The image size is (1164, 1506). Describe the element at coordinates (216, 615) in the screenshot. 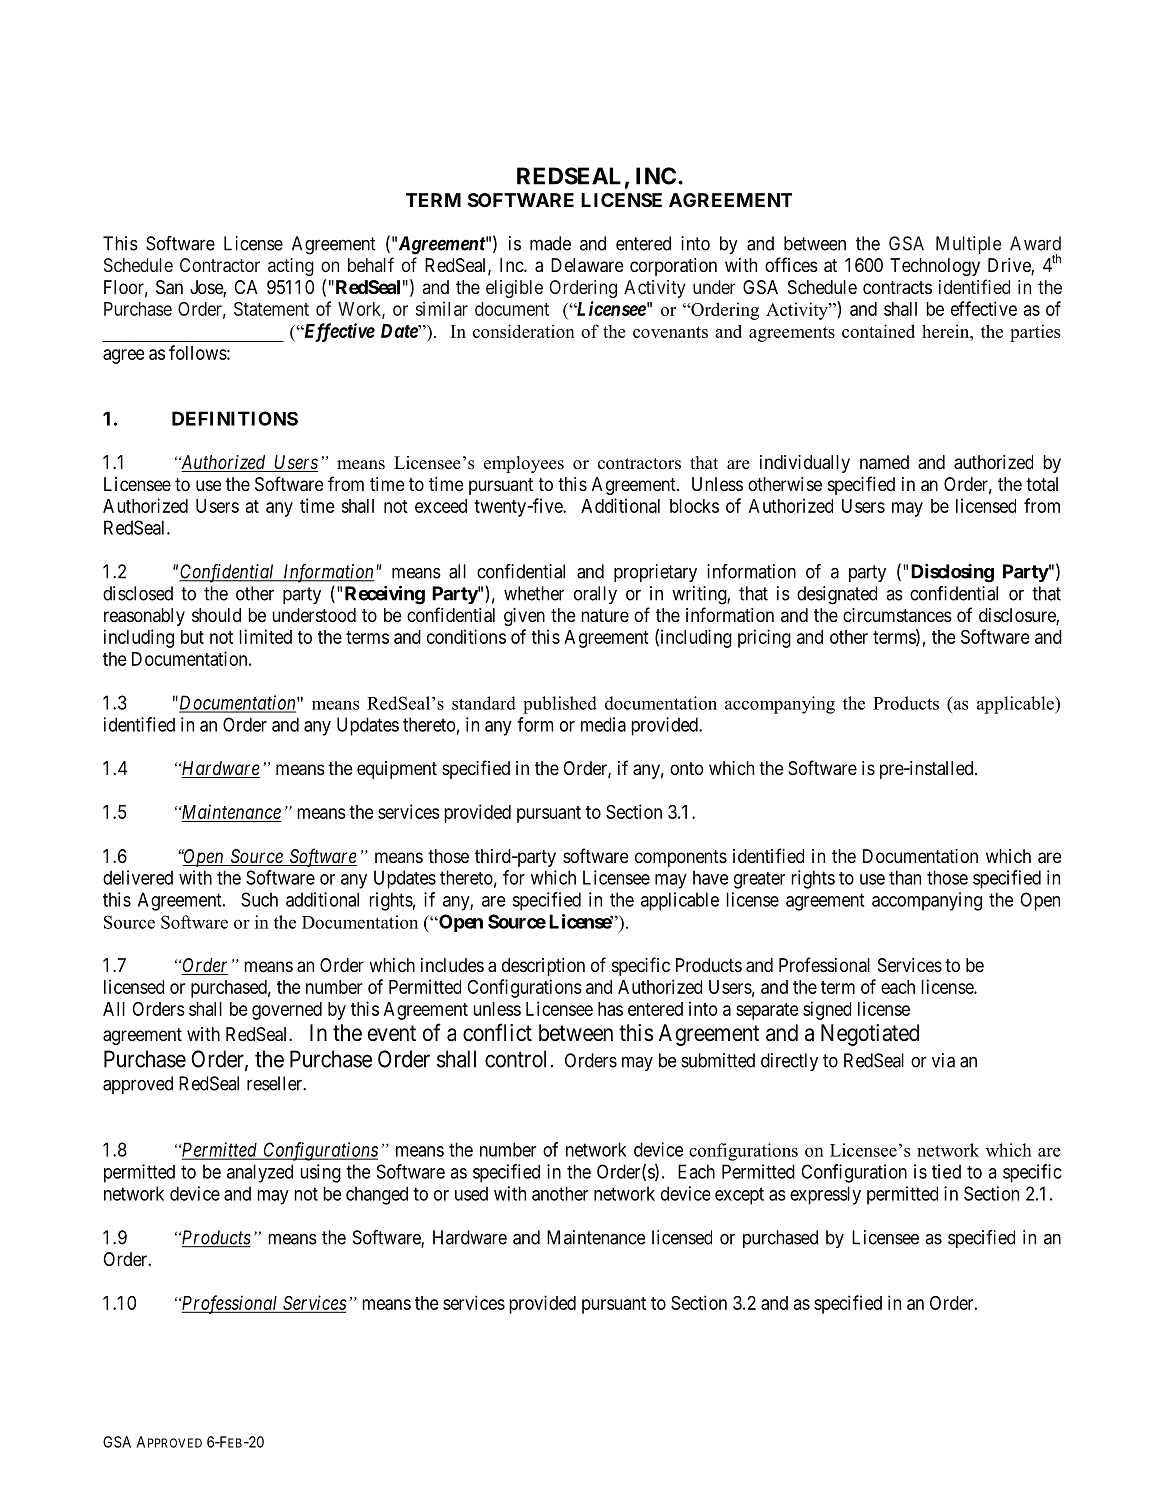

I see `should` at that location.
